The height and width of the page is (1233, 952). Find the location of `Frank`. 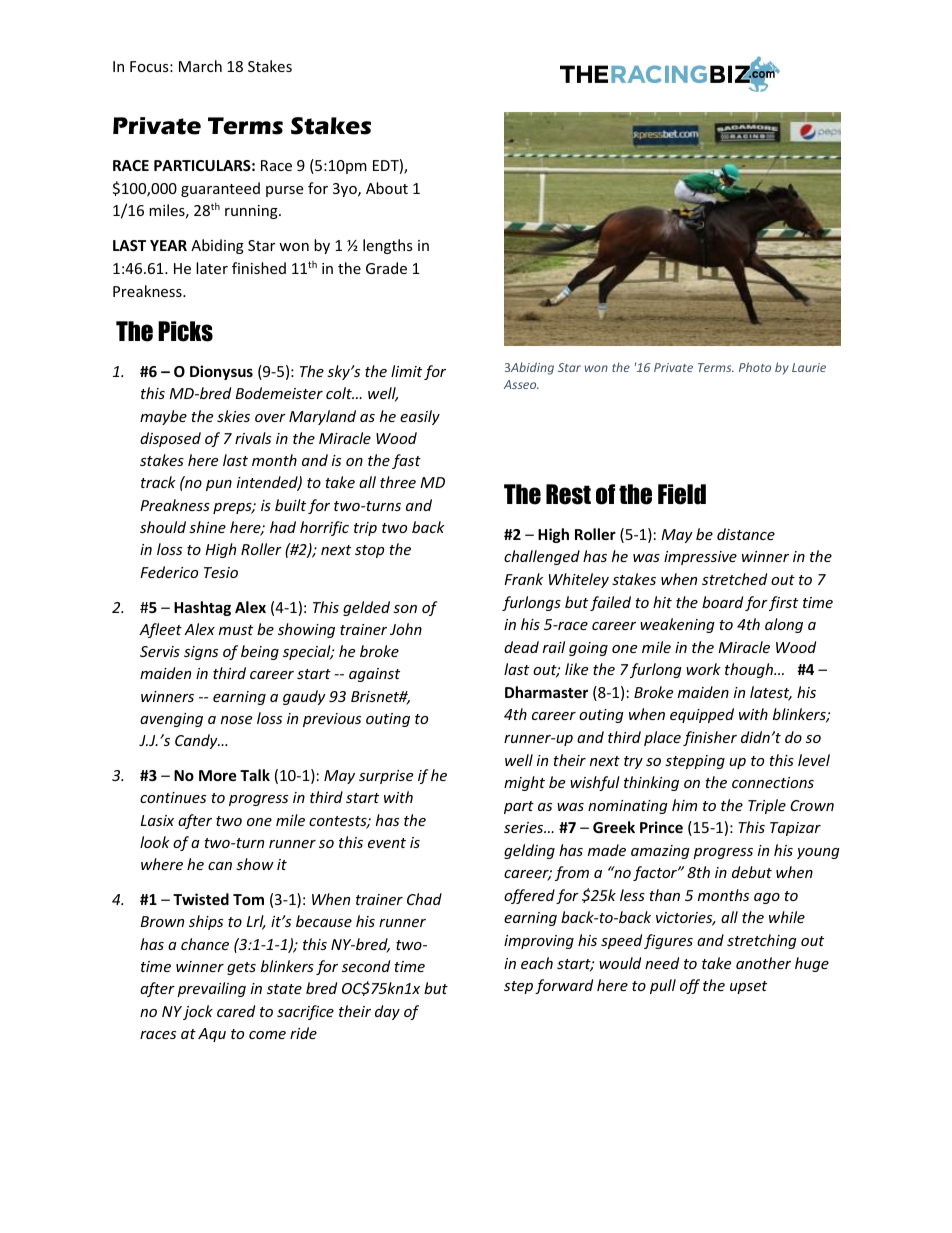

Frank is located at coordinates (523, 579).
